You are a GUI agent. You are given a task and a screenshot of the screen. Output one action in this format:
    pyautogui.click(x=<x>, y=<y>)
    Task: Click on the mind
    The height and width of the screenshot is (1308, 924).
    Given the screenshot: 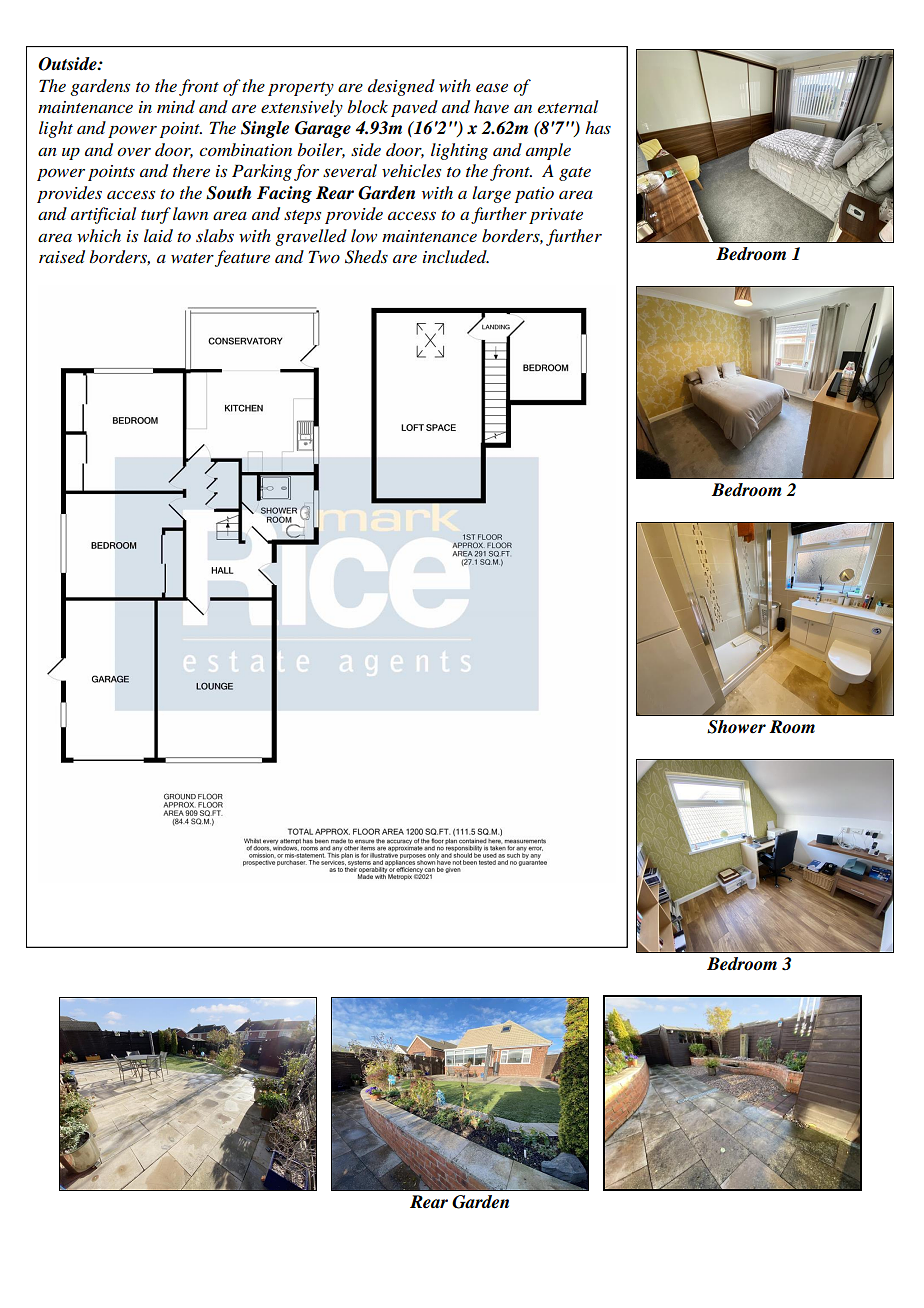 What is the action you would take?
    pyautogui.click(x=176, y=107)
